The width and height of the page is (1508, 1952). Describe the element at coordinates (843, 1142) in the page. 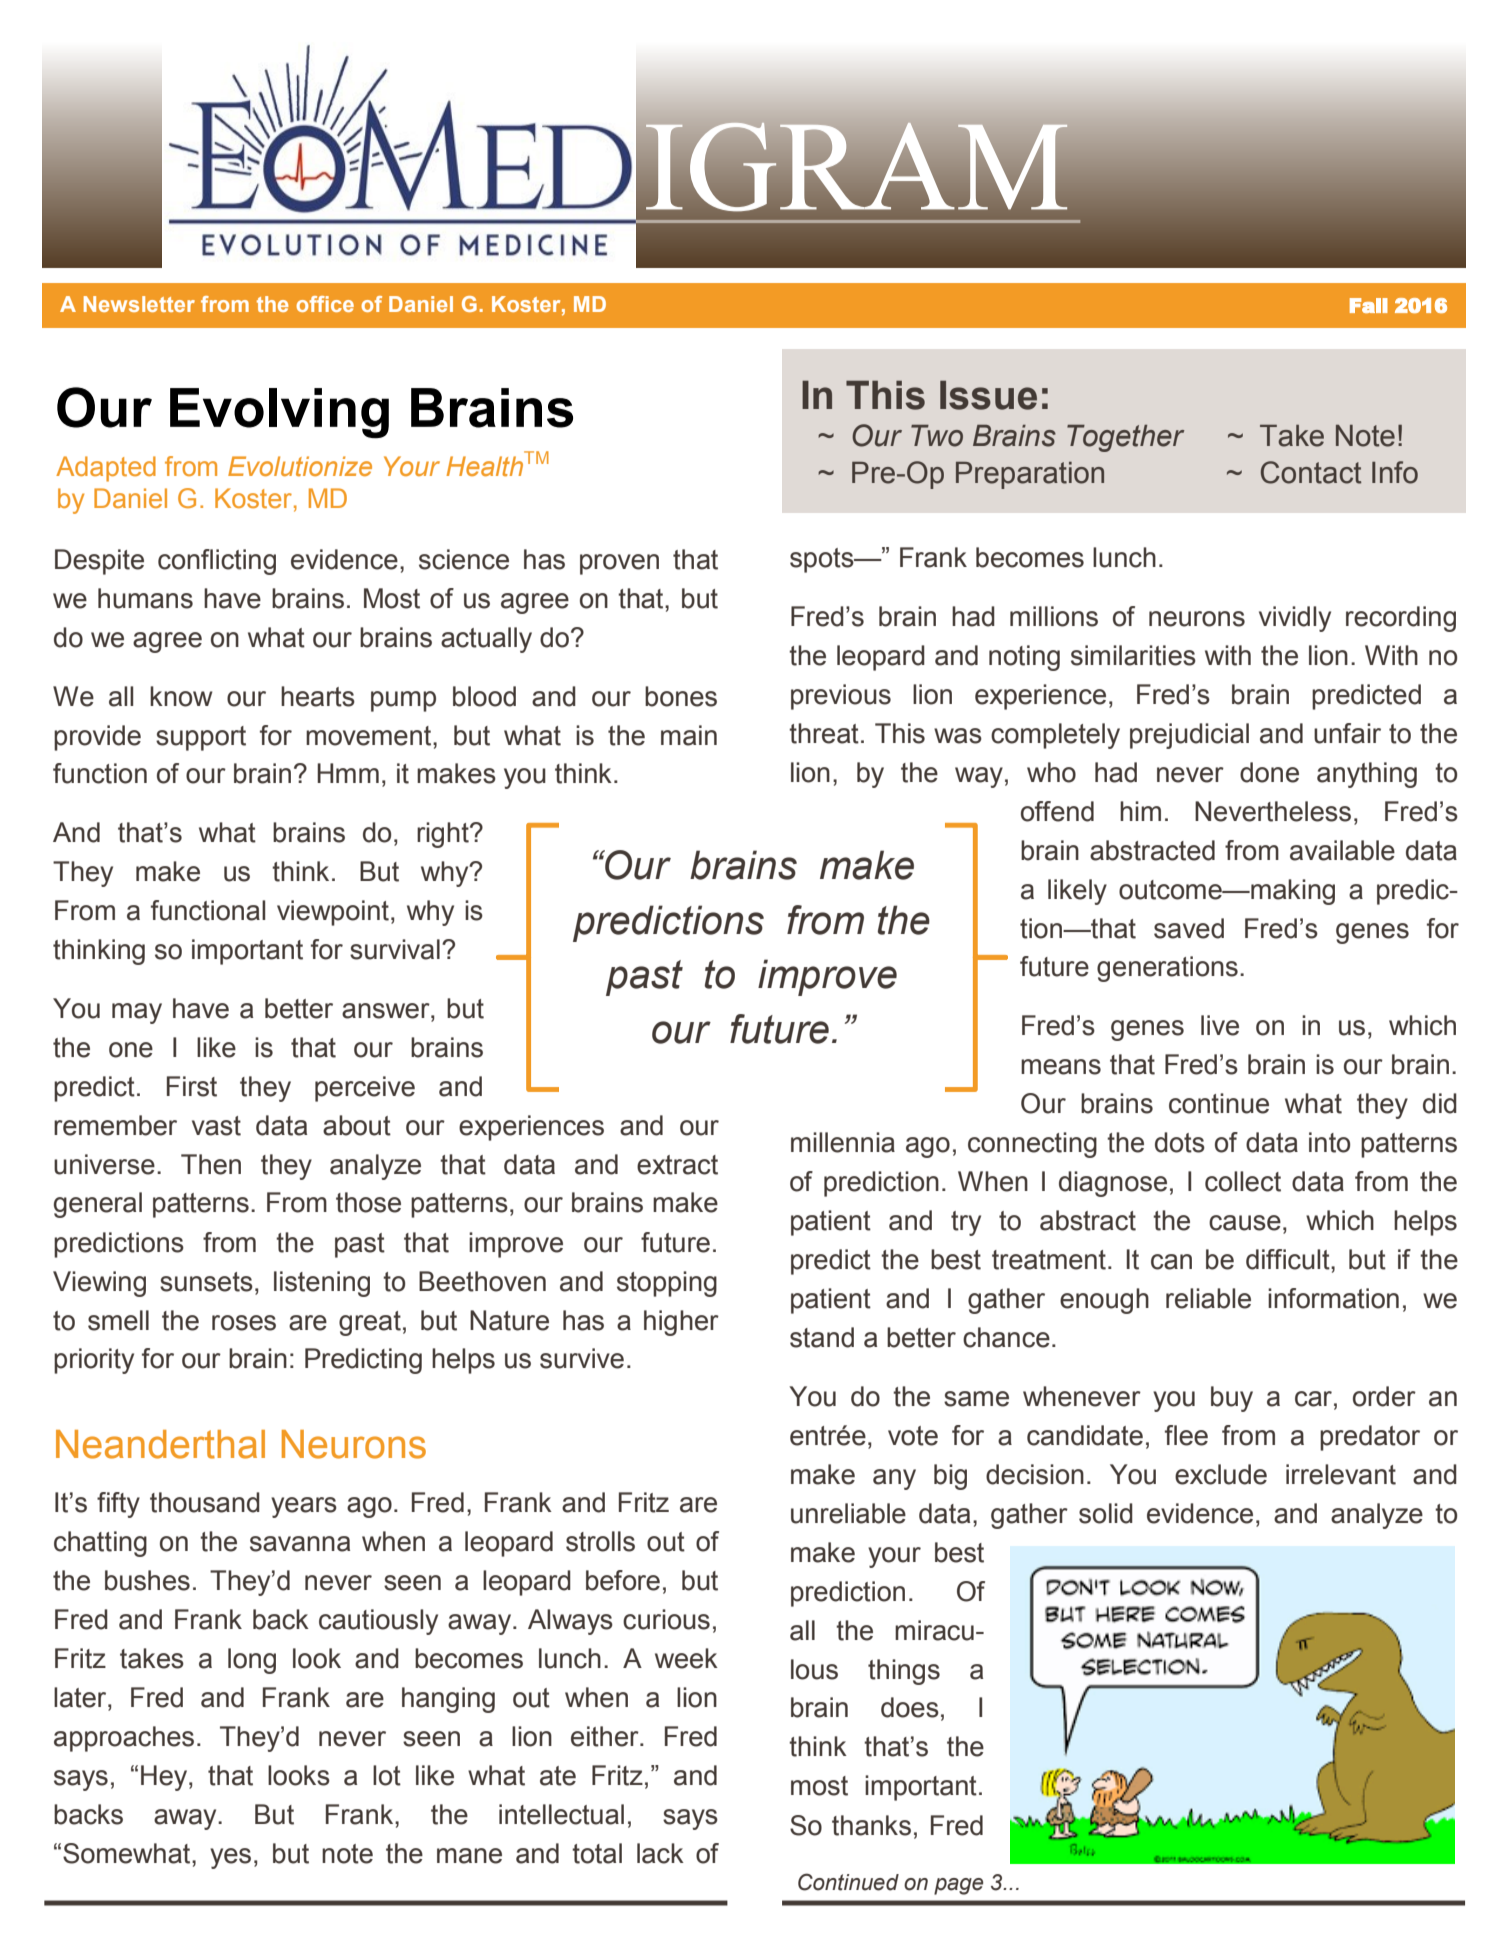

I see `millennia` at that location.
